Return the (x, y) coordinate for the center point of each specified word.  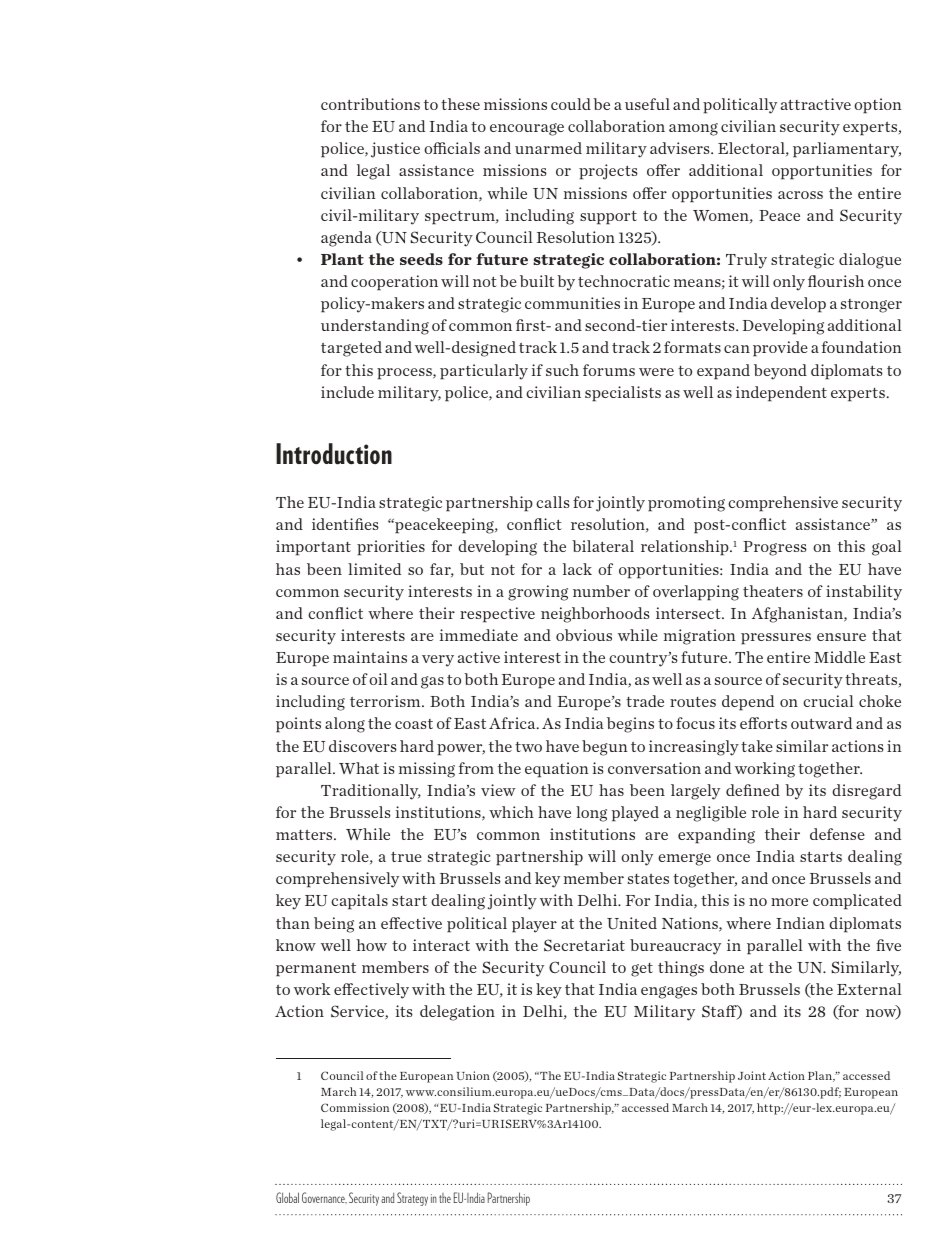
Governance (324, 1198)
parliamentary (847, 150)
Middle (839, 657)
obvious (584, 635)
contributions (370, 104)
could (571, 104)
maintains (370, 657)
